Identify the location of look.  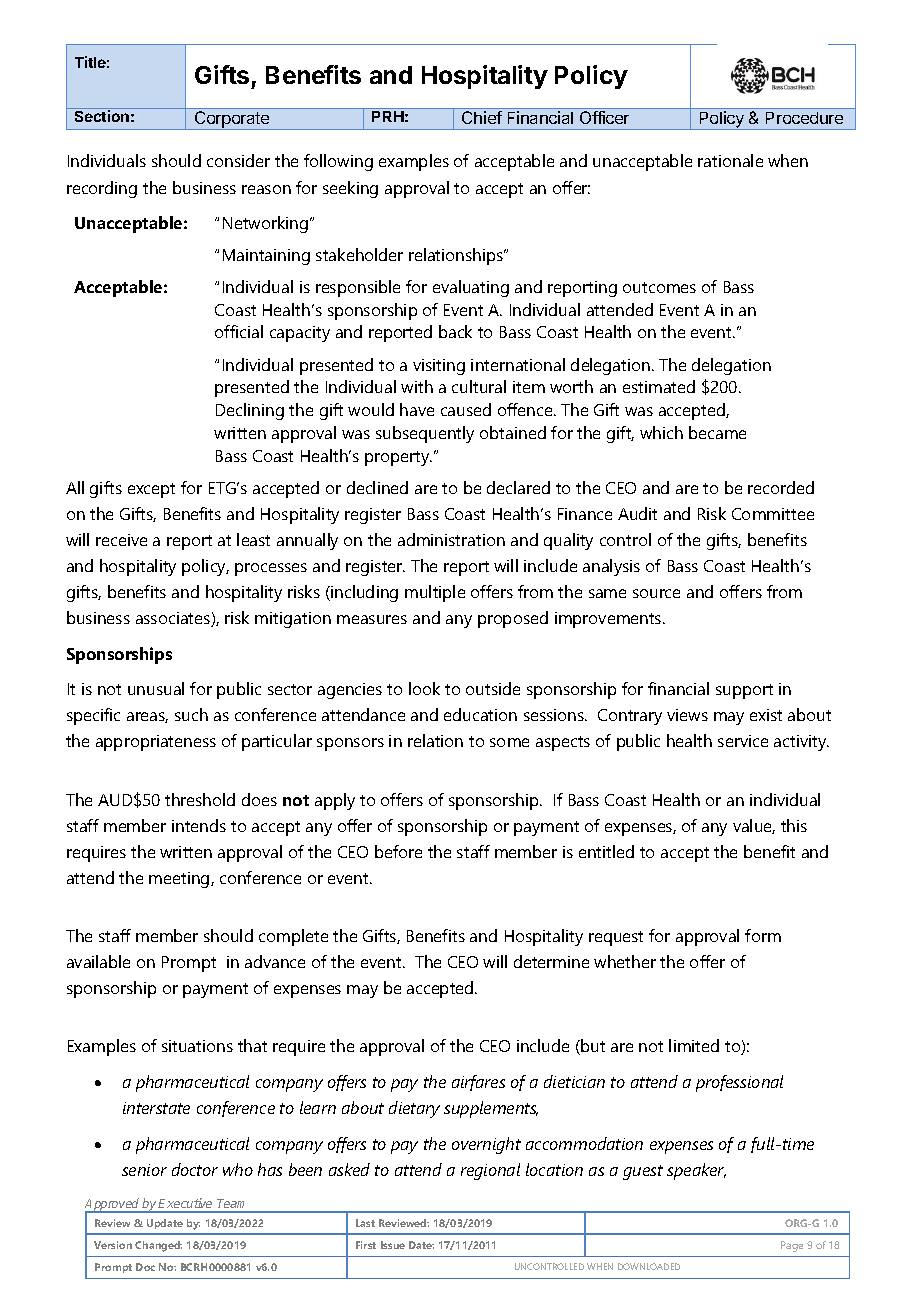
(424, 688).
